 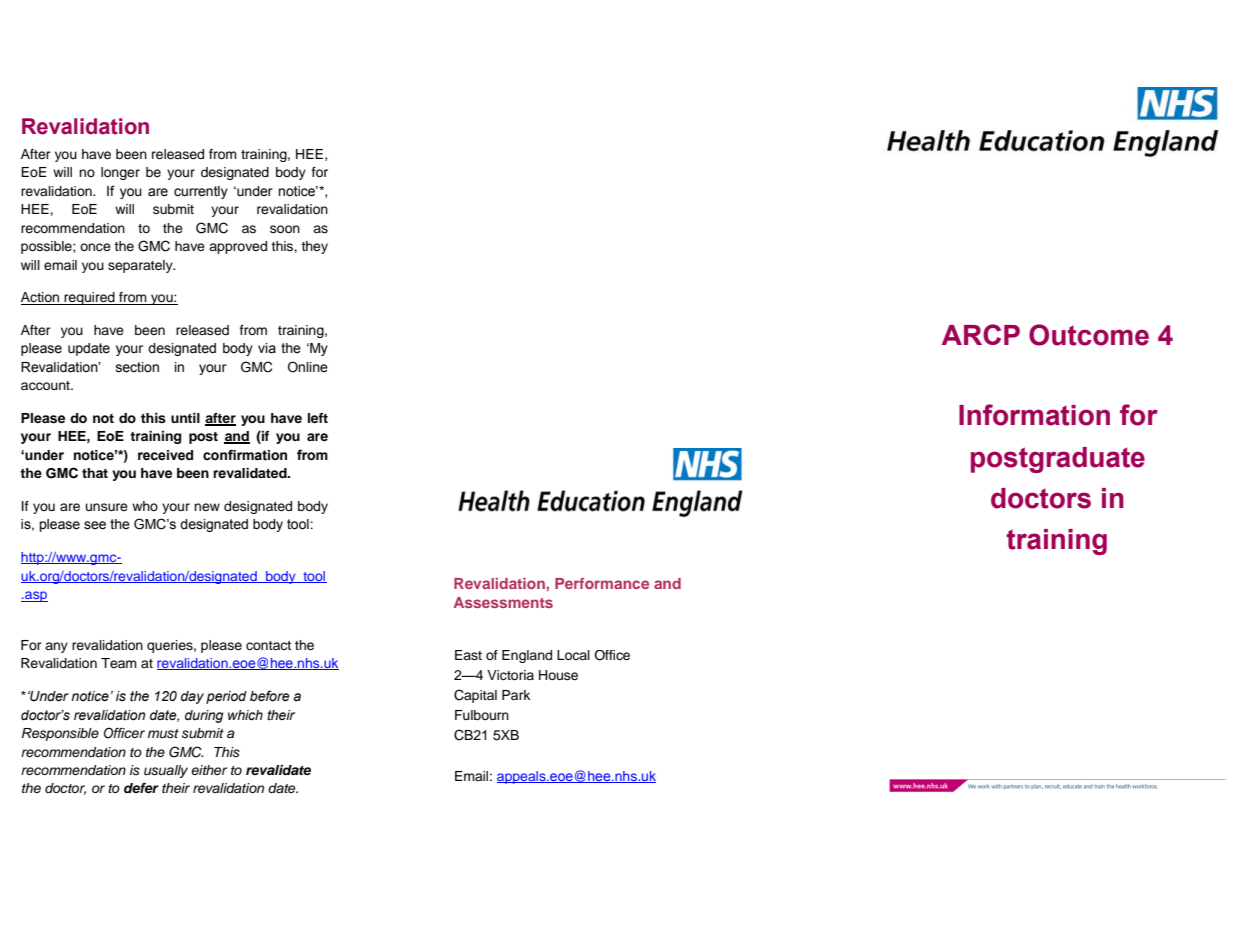 I want to click on section, so click(x=137, y=367).
